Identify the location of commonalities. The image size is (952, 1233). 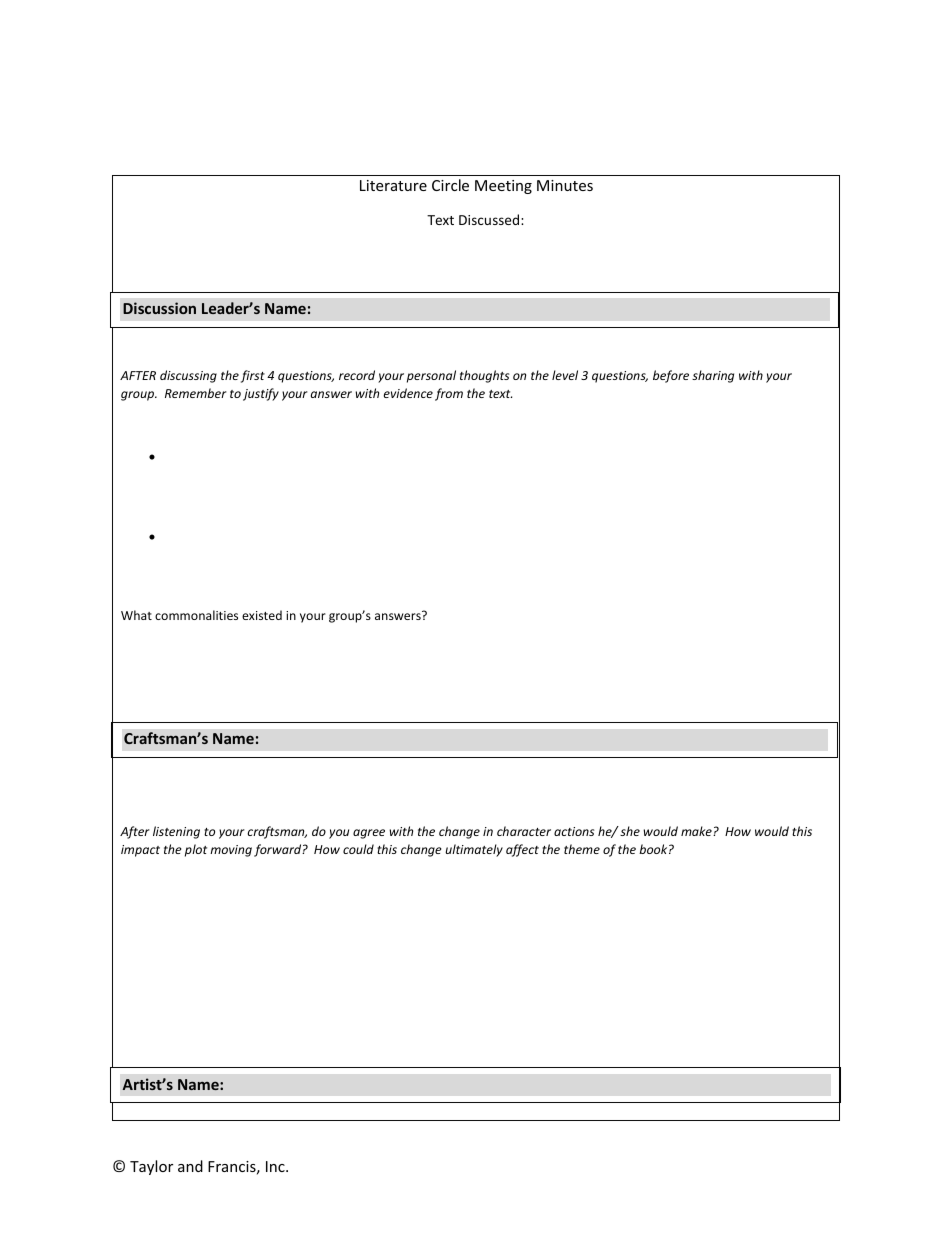
(196, 615).
